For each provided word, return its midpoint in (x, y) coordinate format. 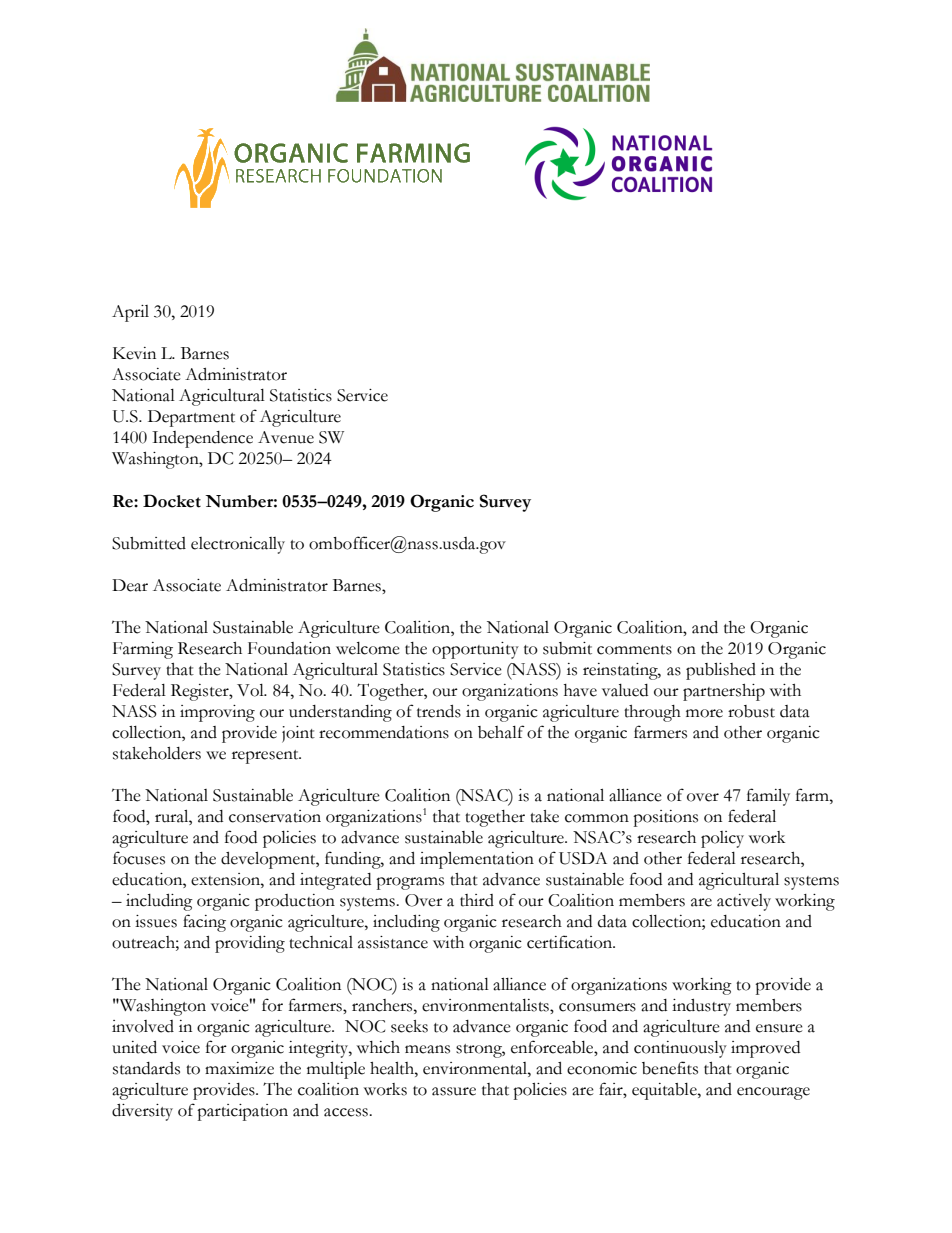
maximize (239, 1068)
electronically (238, 545)
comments (634, 650)
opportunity (475, 650)
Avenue (286, 437)
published (721, 671)
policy (722, 839)
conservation (275, 816)
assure (454, 1091)
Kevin (134, 353)
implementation (477, 860)
